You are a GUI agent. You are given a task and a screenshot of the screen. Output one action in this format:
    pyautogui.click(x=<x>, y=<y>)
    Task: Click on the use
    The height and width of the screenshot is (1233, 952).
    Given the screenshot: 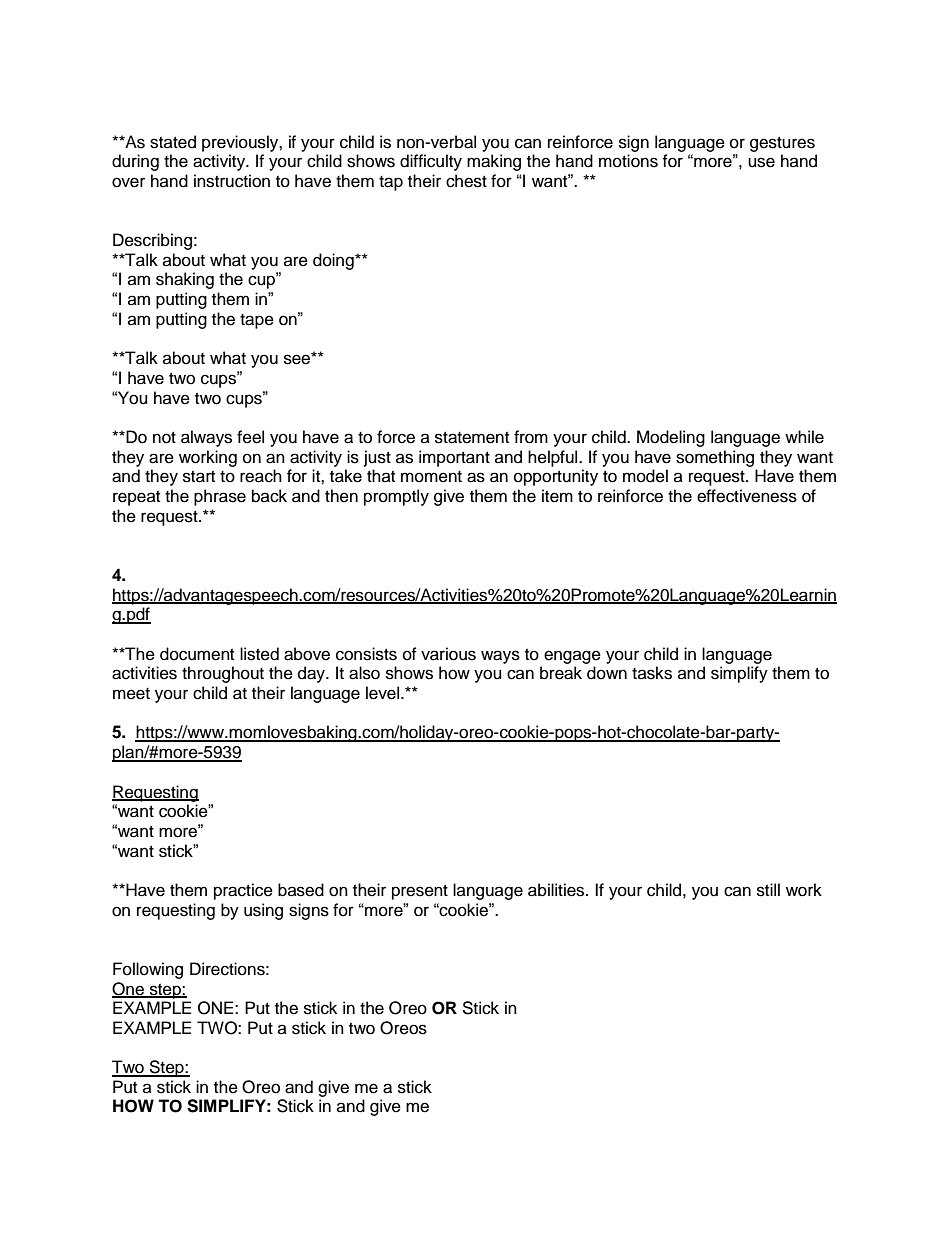 What is the action you would take?
    pyautogui.click(x=761, y=162)
